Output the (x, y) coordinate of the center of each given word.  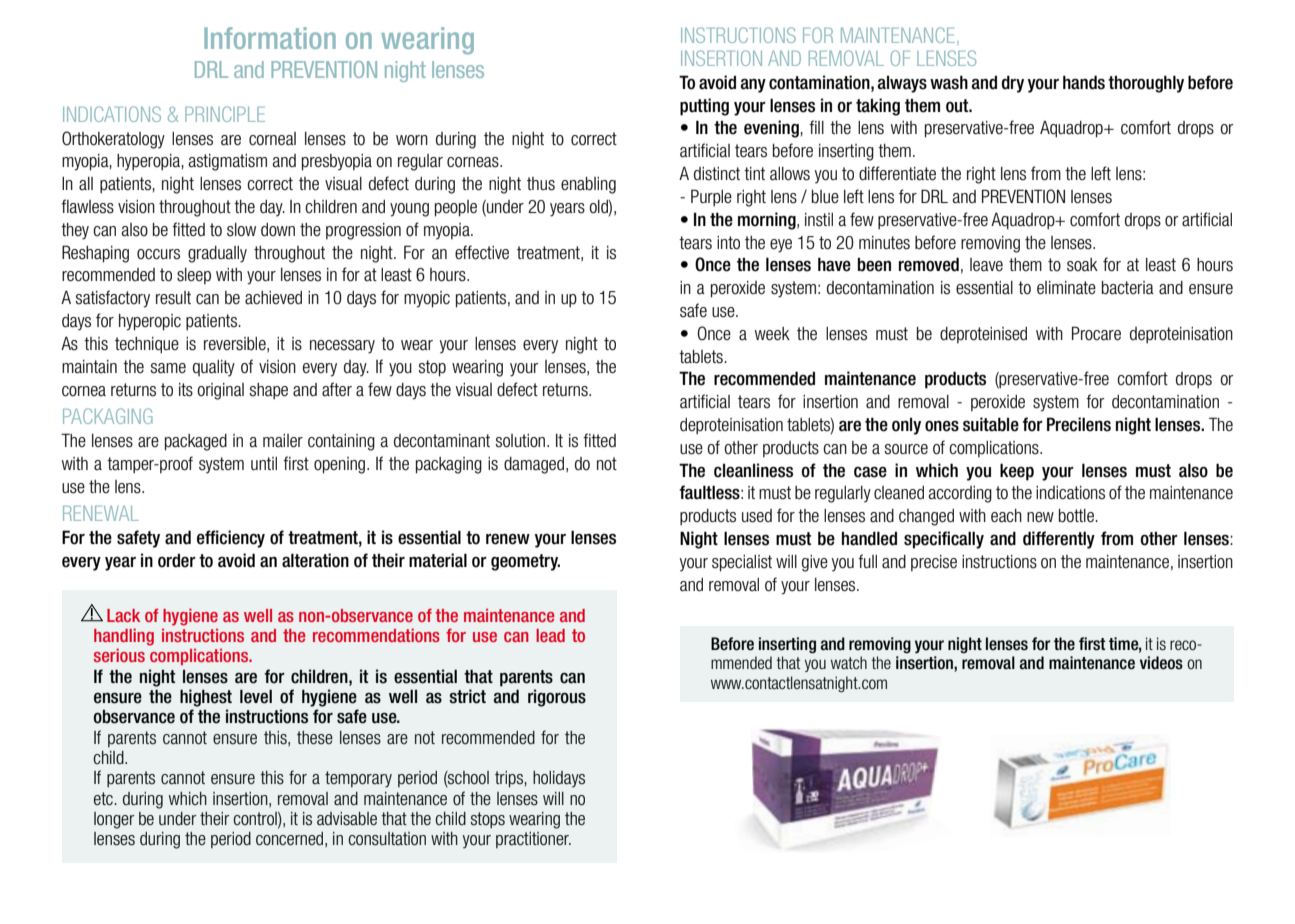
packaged (196, 442)
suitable (991, 424)
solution (522, 441)
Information (270, 38)
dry (1012, 84)
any (753, 85)
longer (114, 820)
